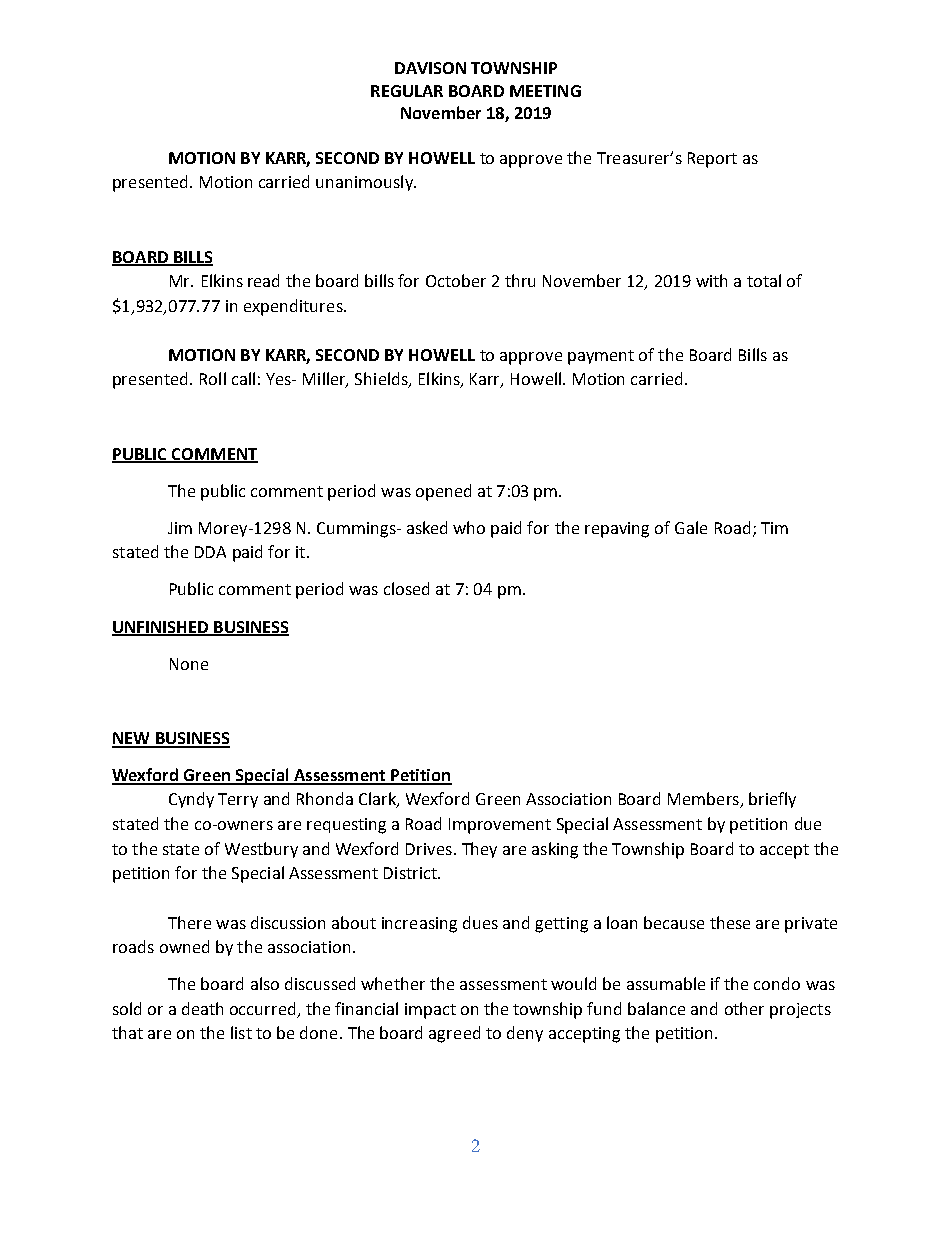 This screenshot has width=952, height=1233. I want to click on impact, so click(430, 1011).
